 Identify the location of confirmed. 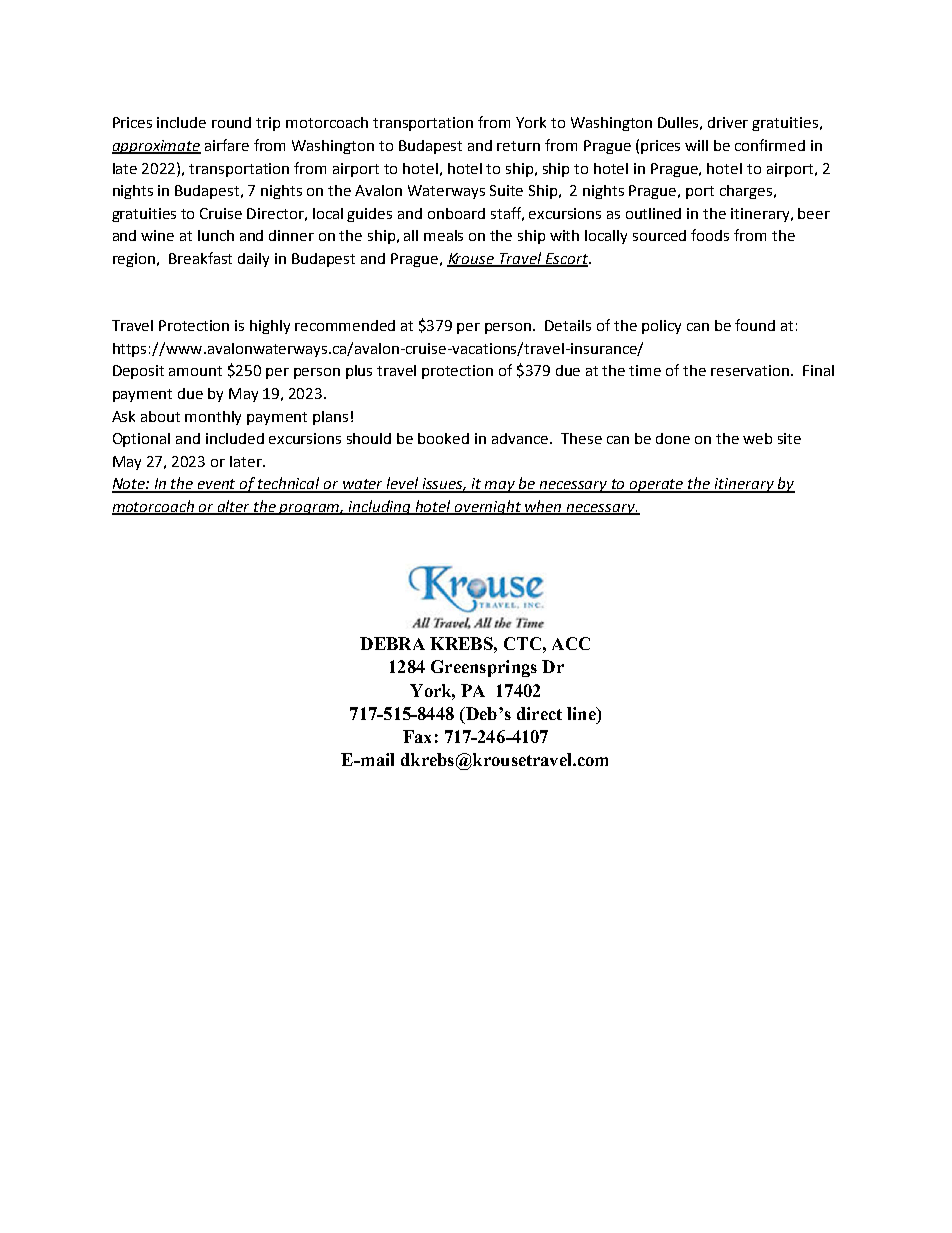
(770, 145).
